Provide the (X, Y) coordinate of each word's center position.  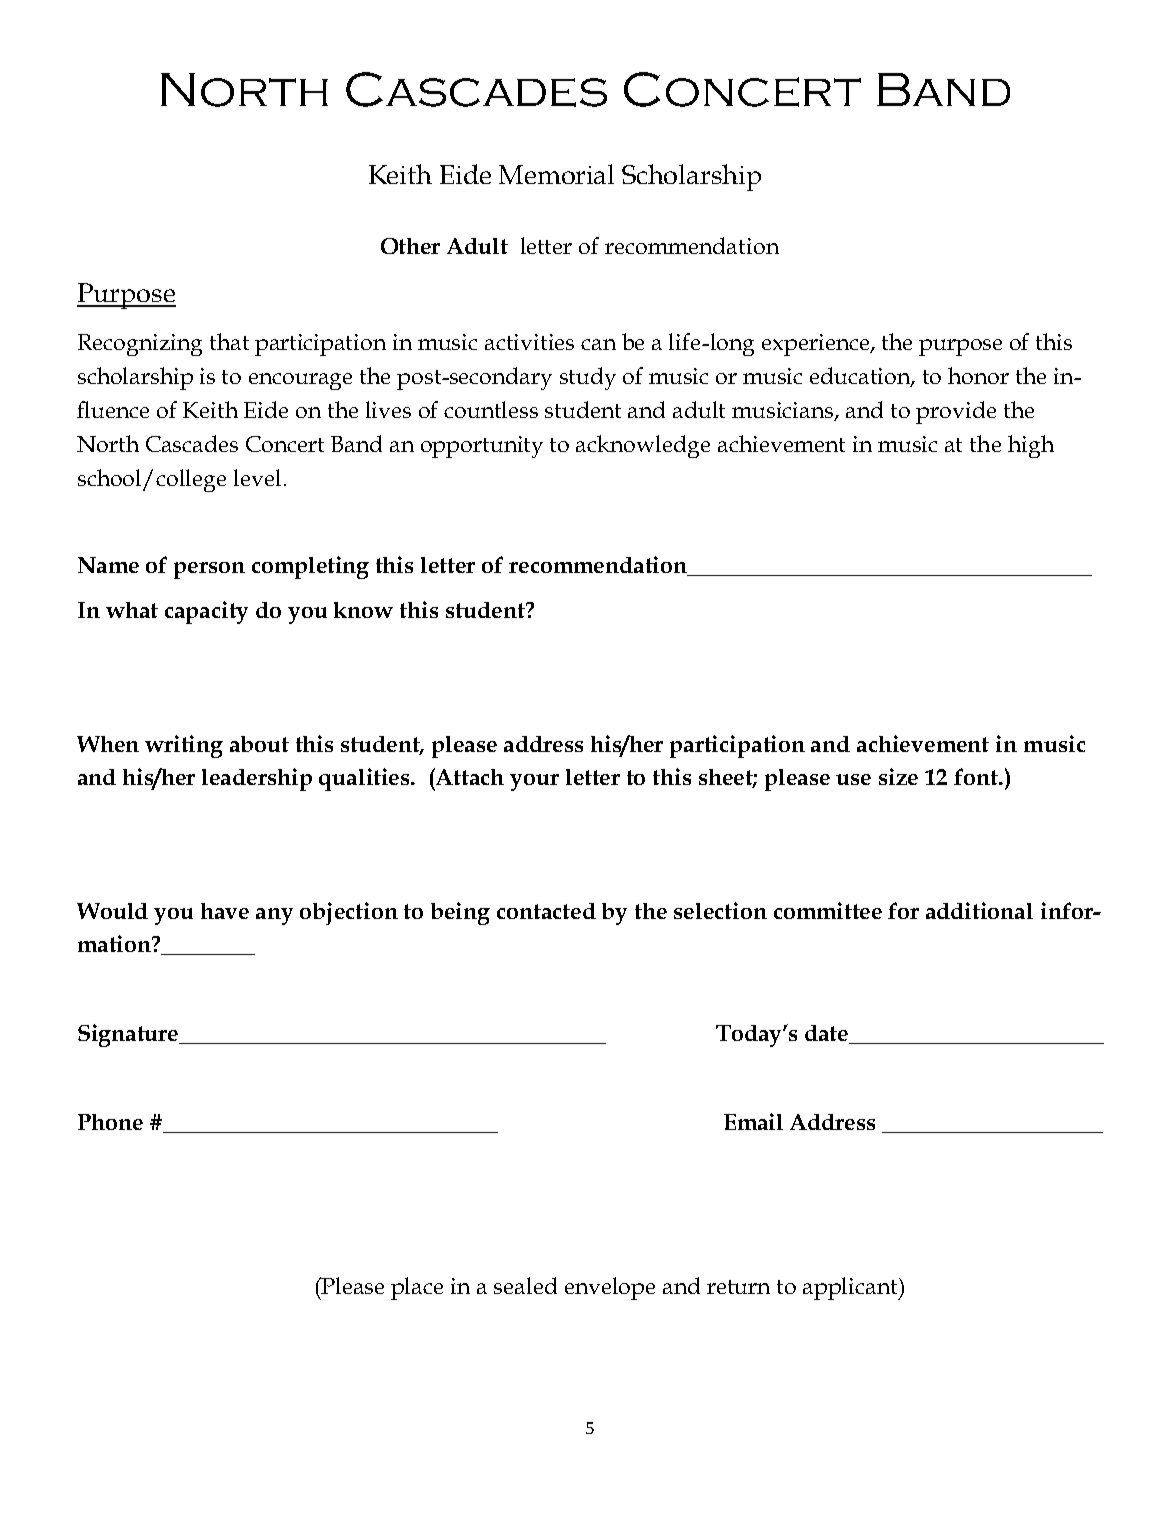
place (417, 1288)
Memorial (556, 174)
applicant (852, 1288)
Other (410, 246)
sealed (525, 1285)
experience (817, 345)
